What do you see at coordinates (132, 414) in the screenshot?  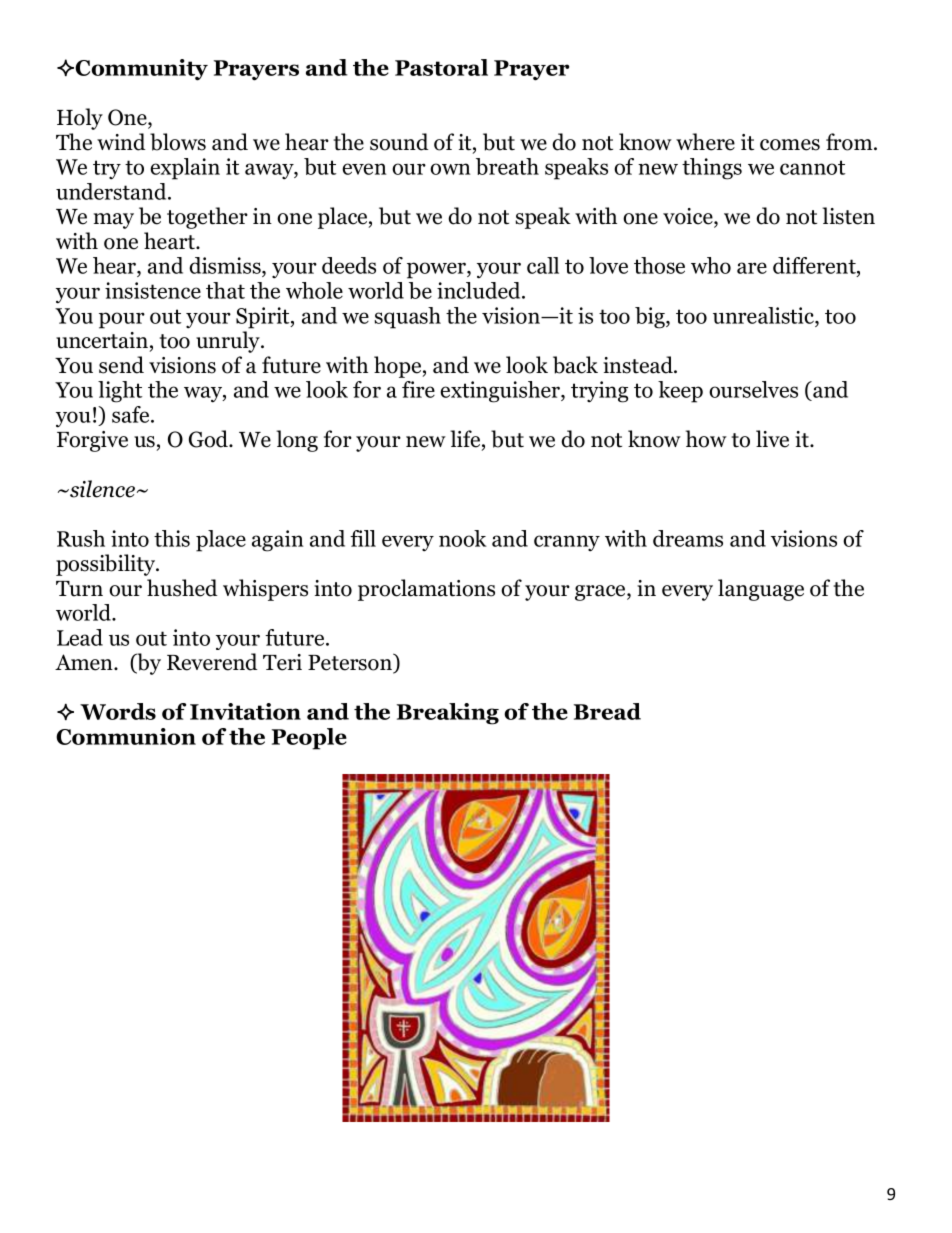 I see `safe` at bounding box center [132, 414].
